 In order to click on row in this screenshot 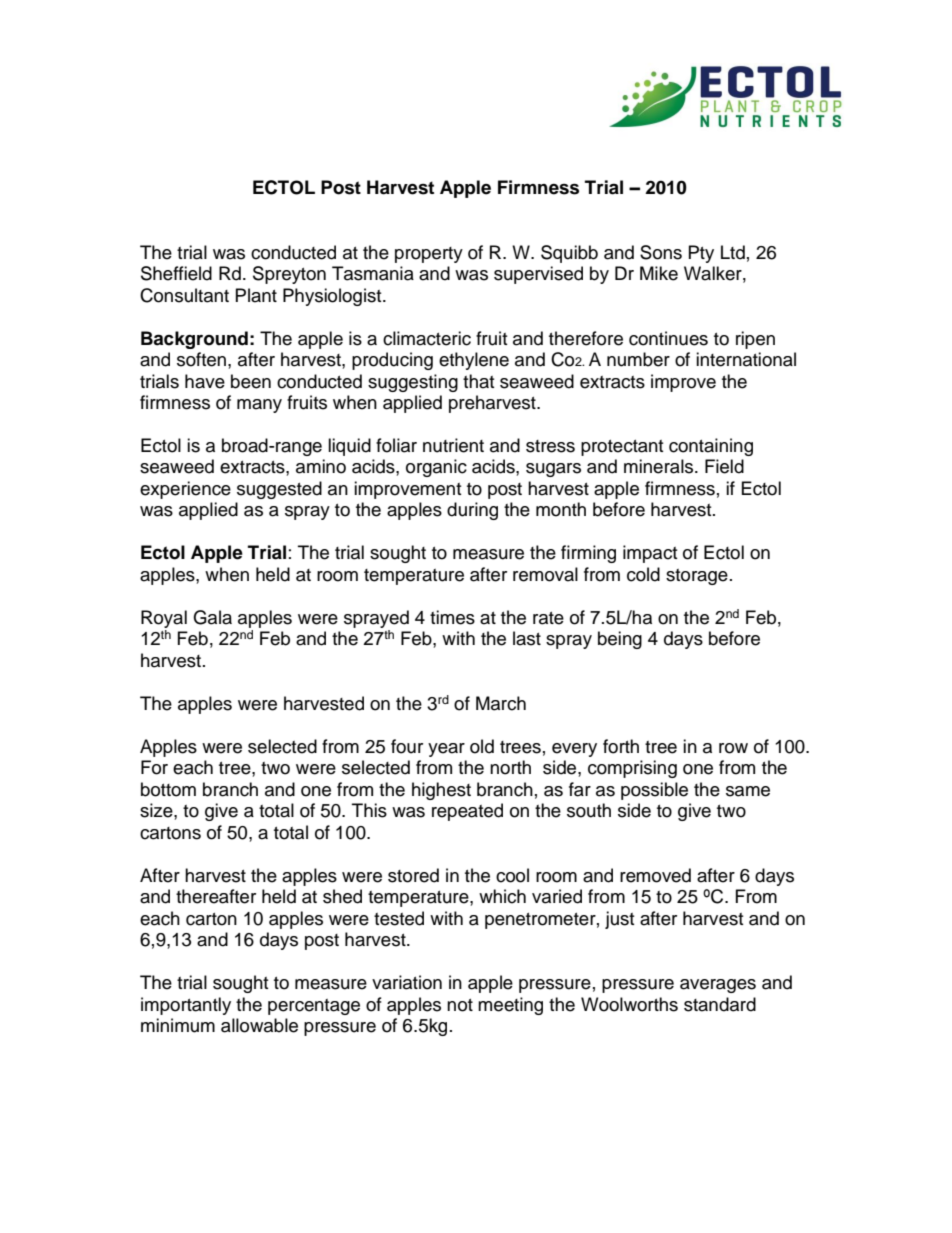, I will do `click(733, 748)`.
